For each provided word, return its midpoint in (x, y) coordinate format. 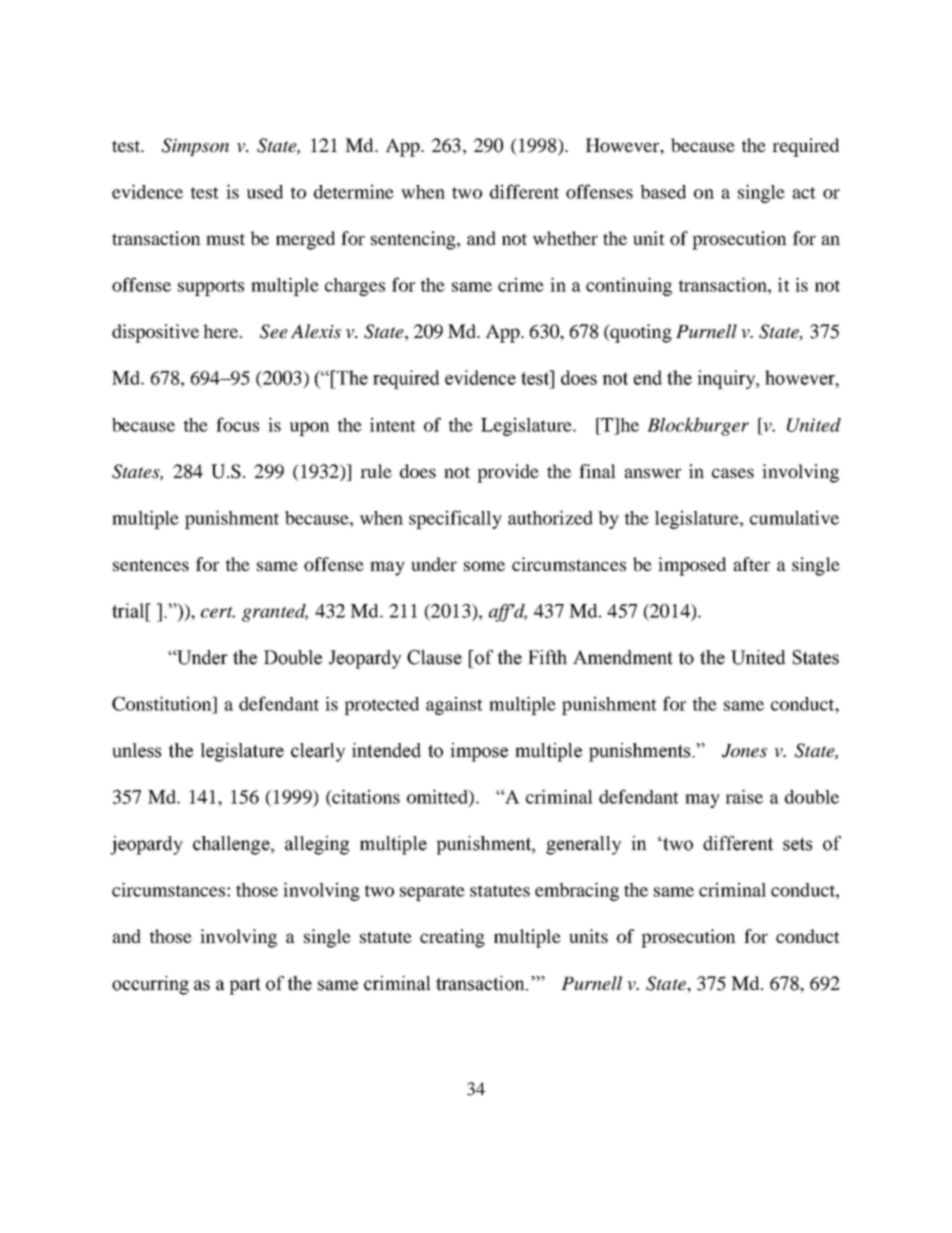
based (663, 192)
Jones (744, 751)
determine (354, 191)
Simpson (195, 147)
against (454, 705)
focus (237, 424)
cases (733, 473)
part (245, 986)
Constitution (163, 703)
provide (508, 473)
